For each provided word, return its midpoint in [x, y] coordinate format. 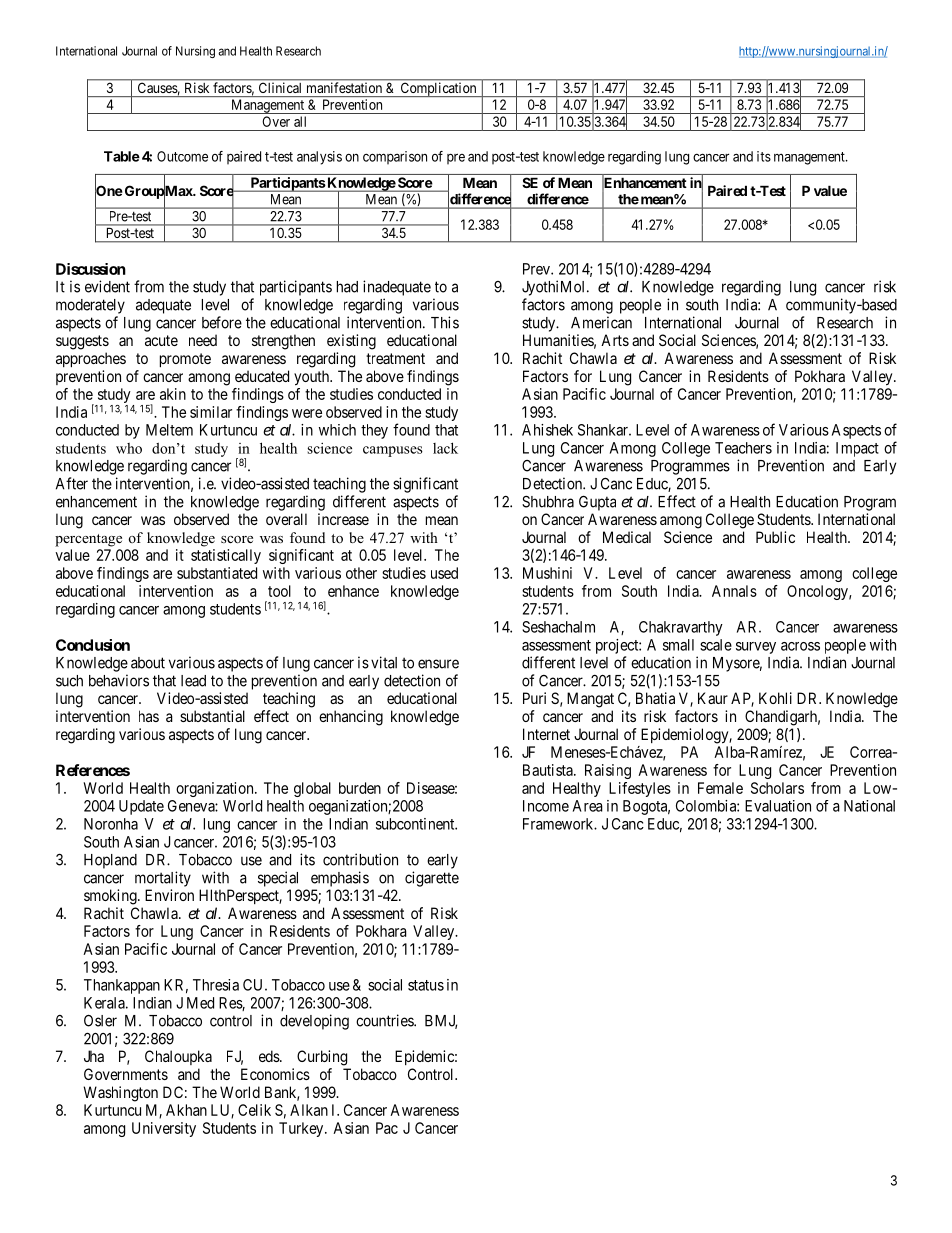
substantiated [217, 573]
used [444, 573]
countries [385, 1020]
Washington [120, 1094]
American [601, 322]
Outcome [182, 156]
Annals [734, 591]
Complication [438, 89]
